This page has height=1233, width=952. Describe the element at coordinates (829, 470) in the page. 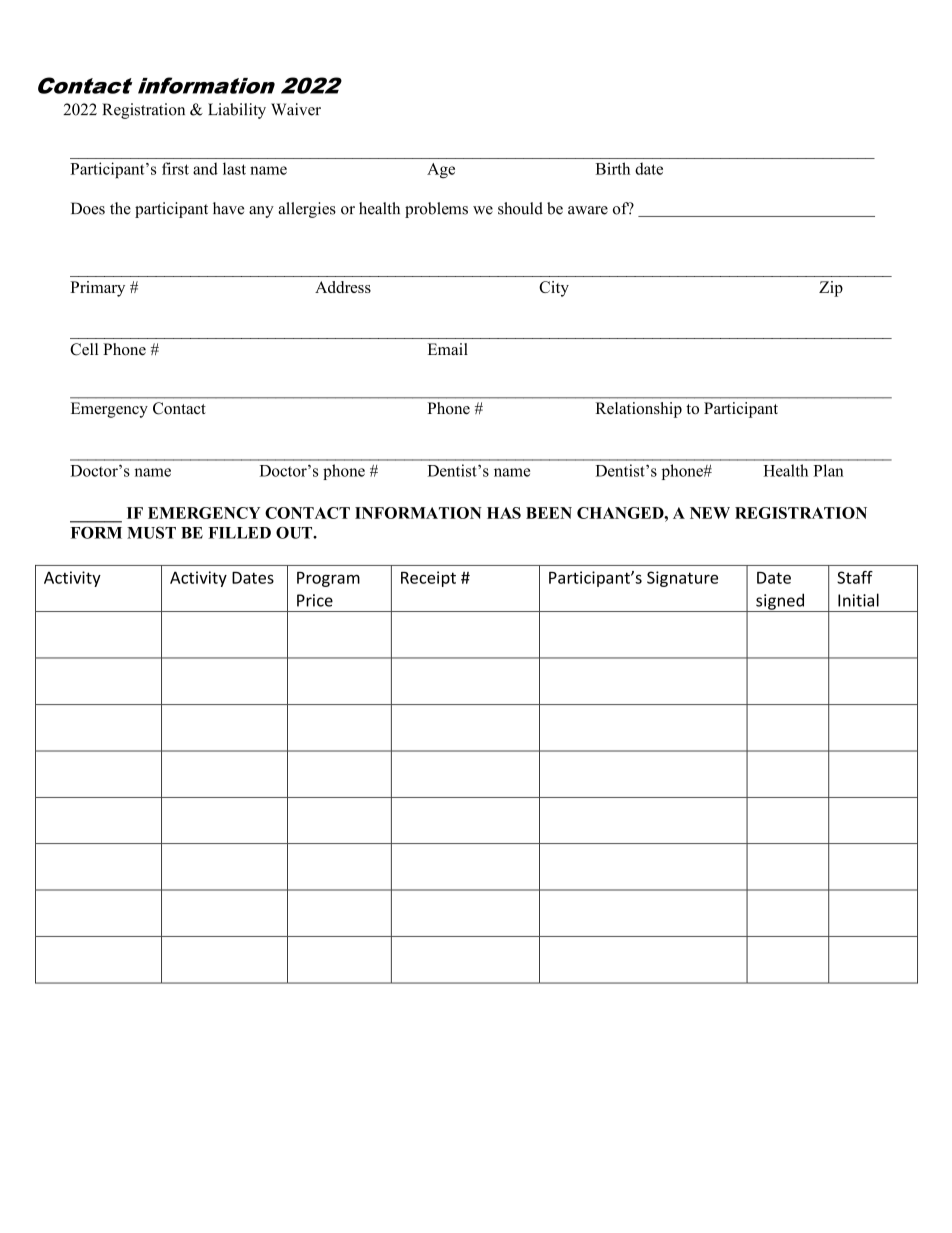

I see `Plan` at that location.
